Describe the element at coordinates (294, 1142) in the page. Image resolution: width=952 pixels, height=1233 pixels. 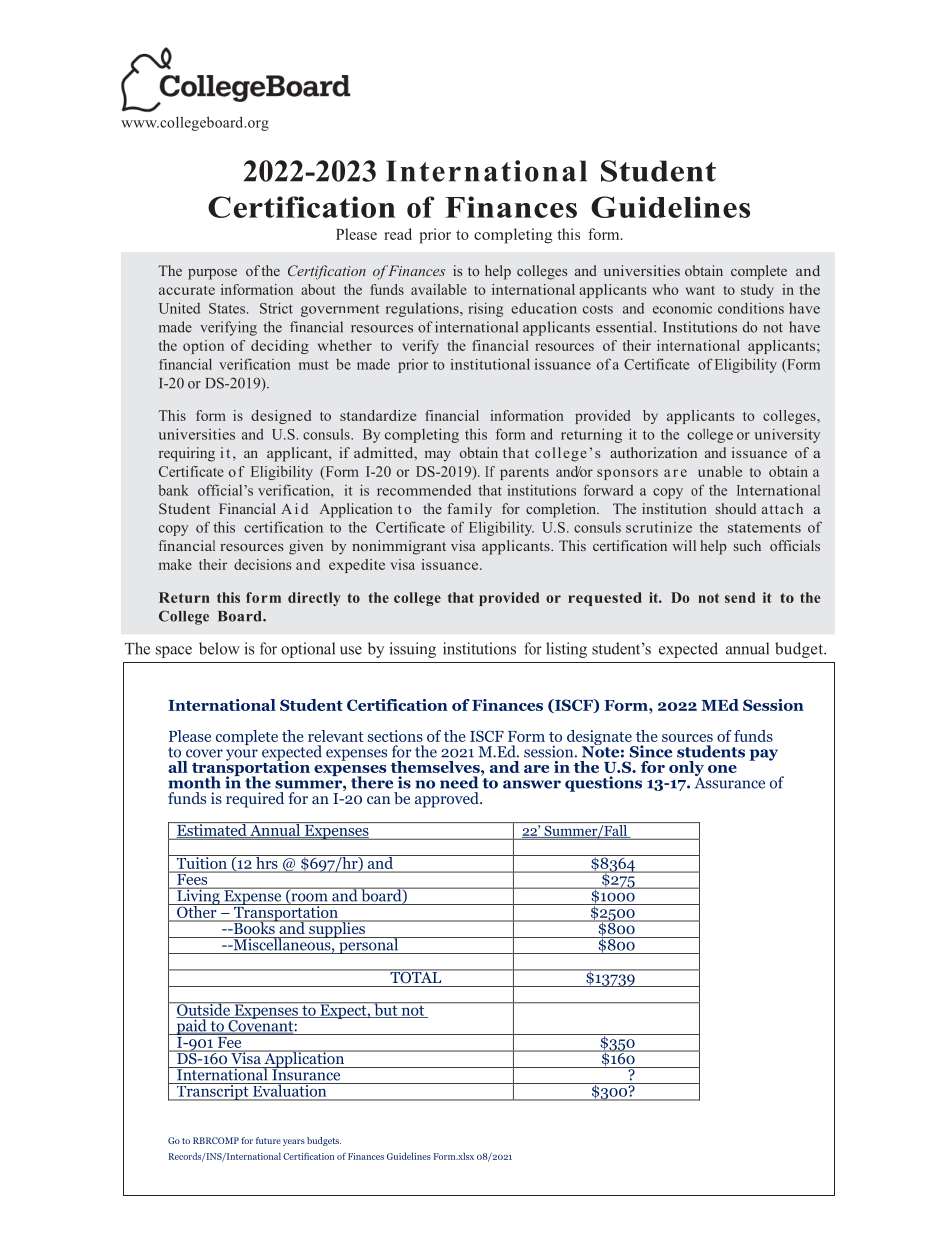
I see `years` at that location.
